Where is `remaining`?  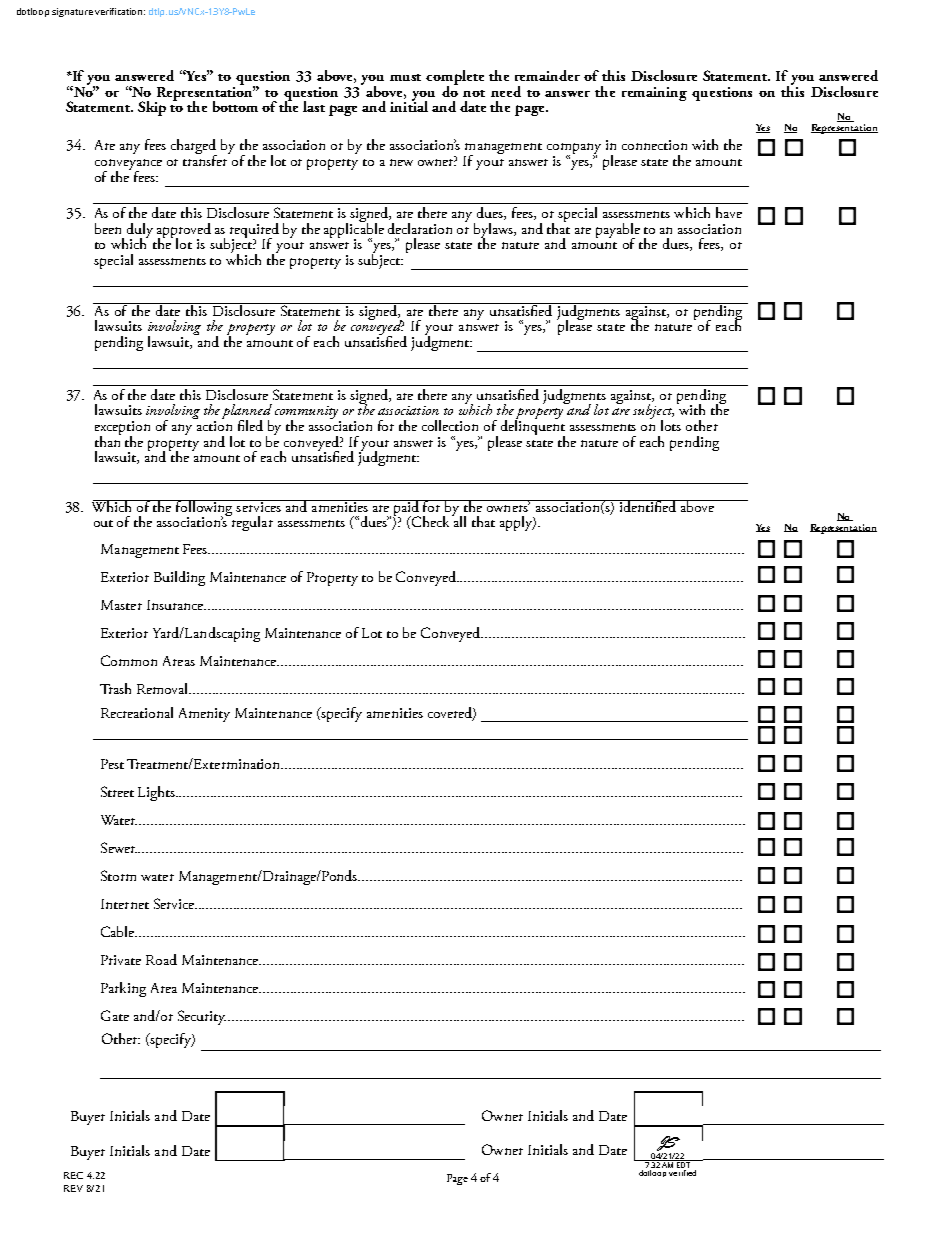
remaining is located at coordinates (654, 94).
